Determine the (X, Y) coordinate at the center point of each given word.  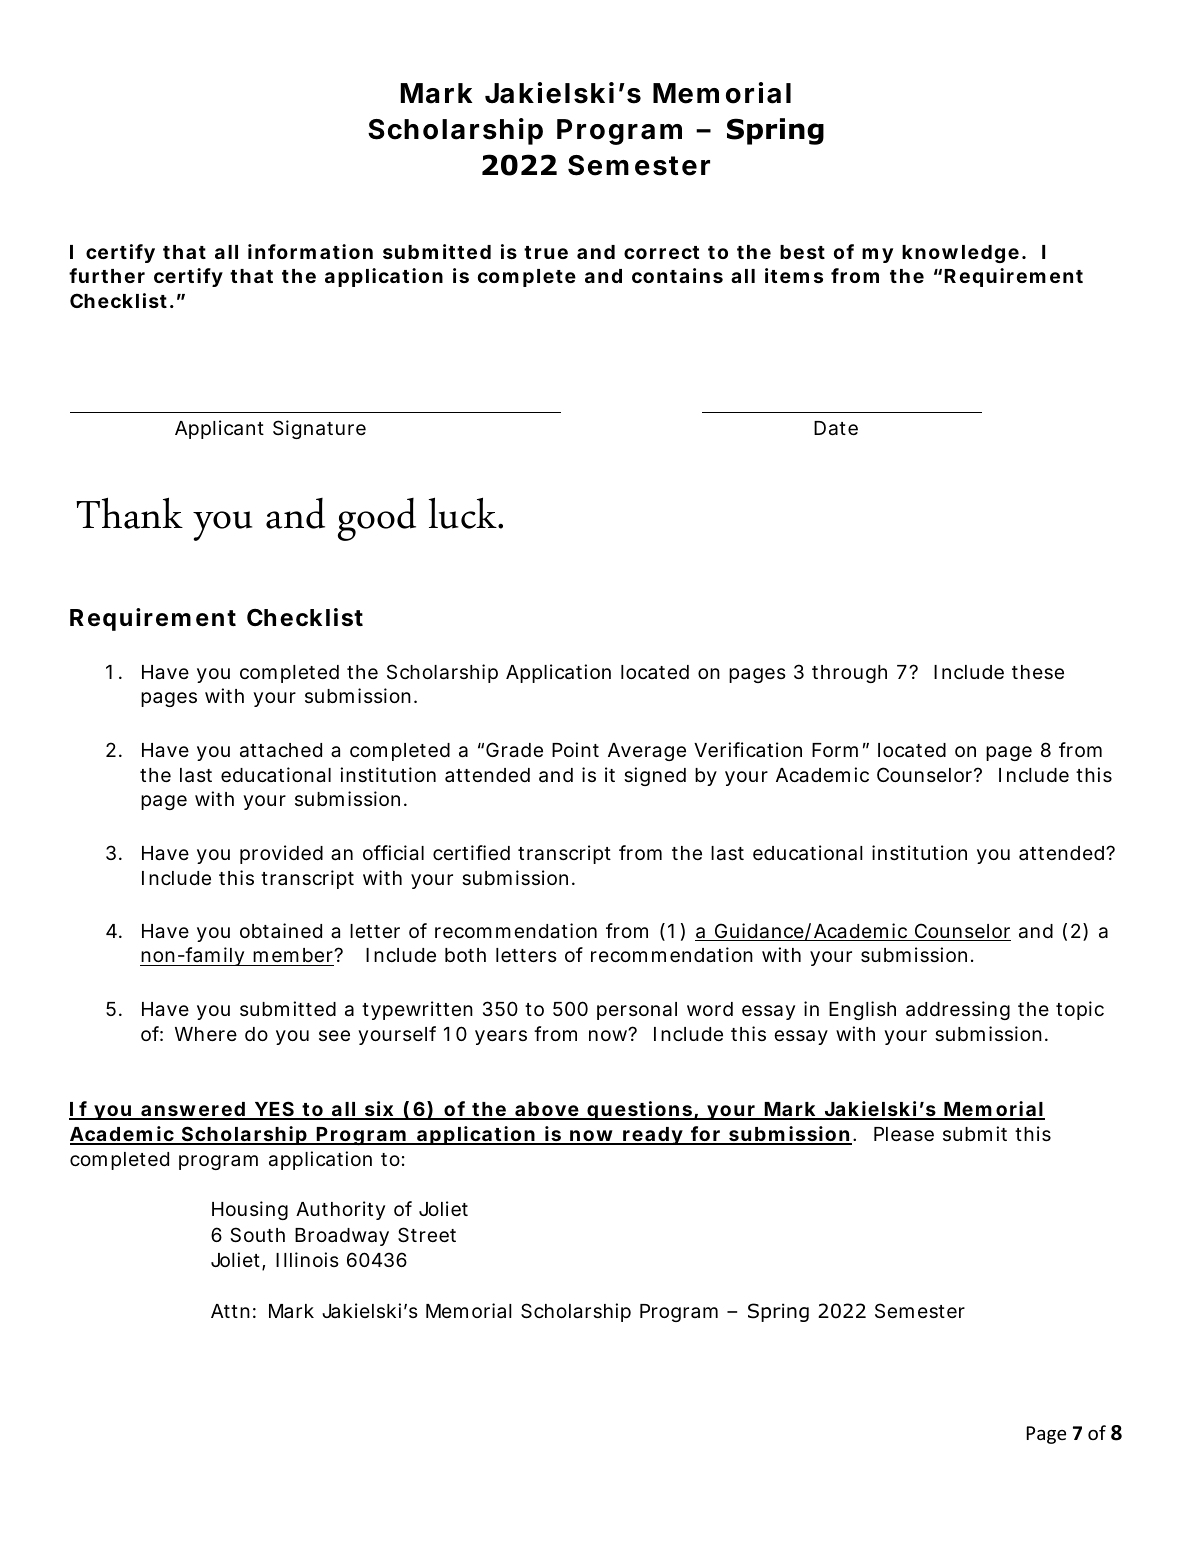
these (1038, 672)
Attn (230, 1311)
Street (427, 1235)
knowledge (960, 254)
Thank (129, 513)
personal (637, 1011)
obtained (281, 930)
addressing (958, 1010)
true (546, 252)
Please (904, 1134)
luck (464, 513)
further (107, 275)
